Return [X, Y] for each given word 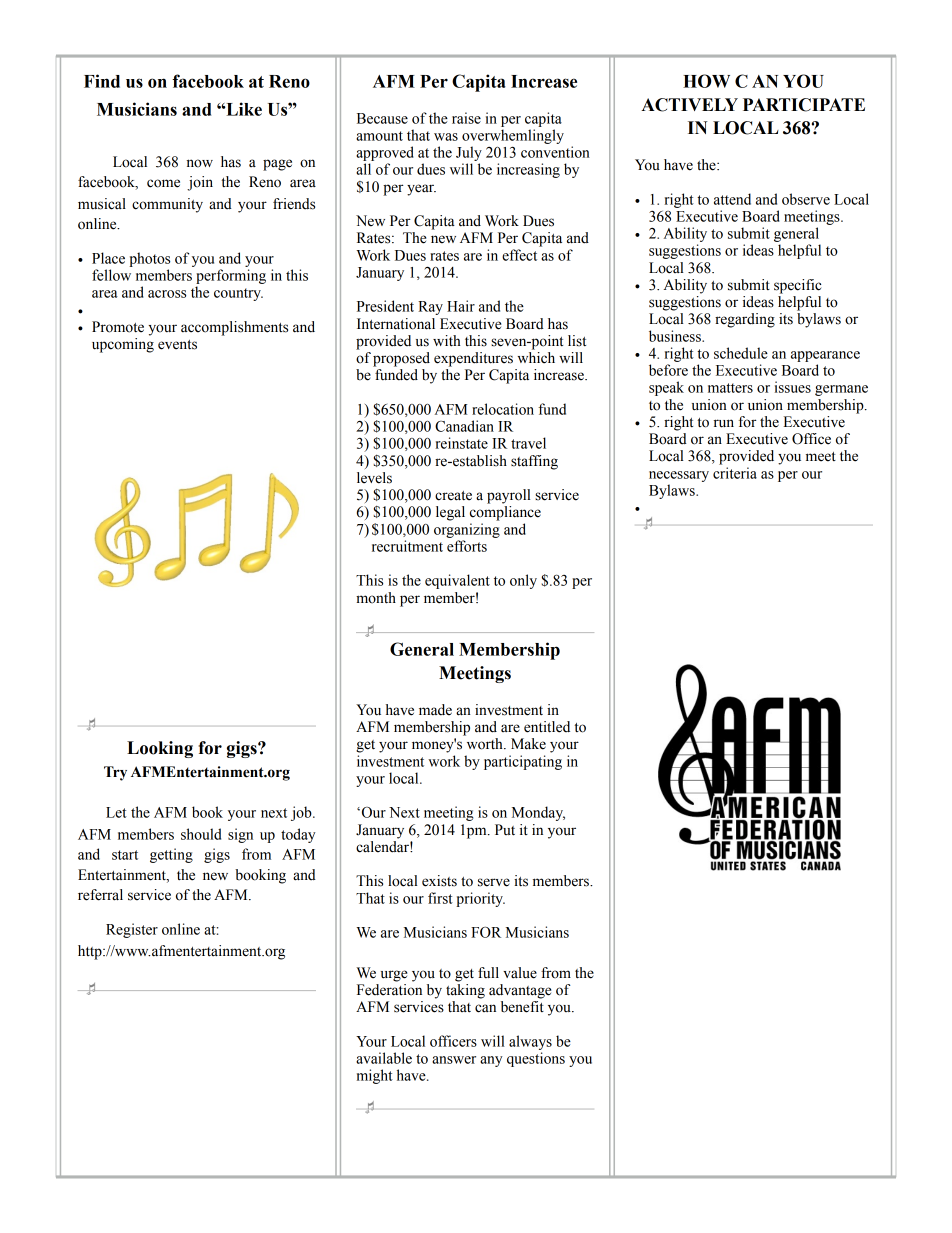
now [200, 163]
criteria [735, 473]
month [376, 598]
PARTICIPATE [804, 105]
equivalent [457, 581]
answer [454, 1060]
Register [132, 930]
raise [466, 118]
